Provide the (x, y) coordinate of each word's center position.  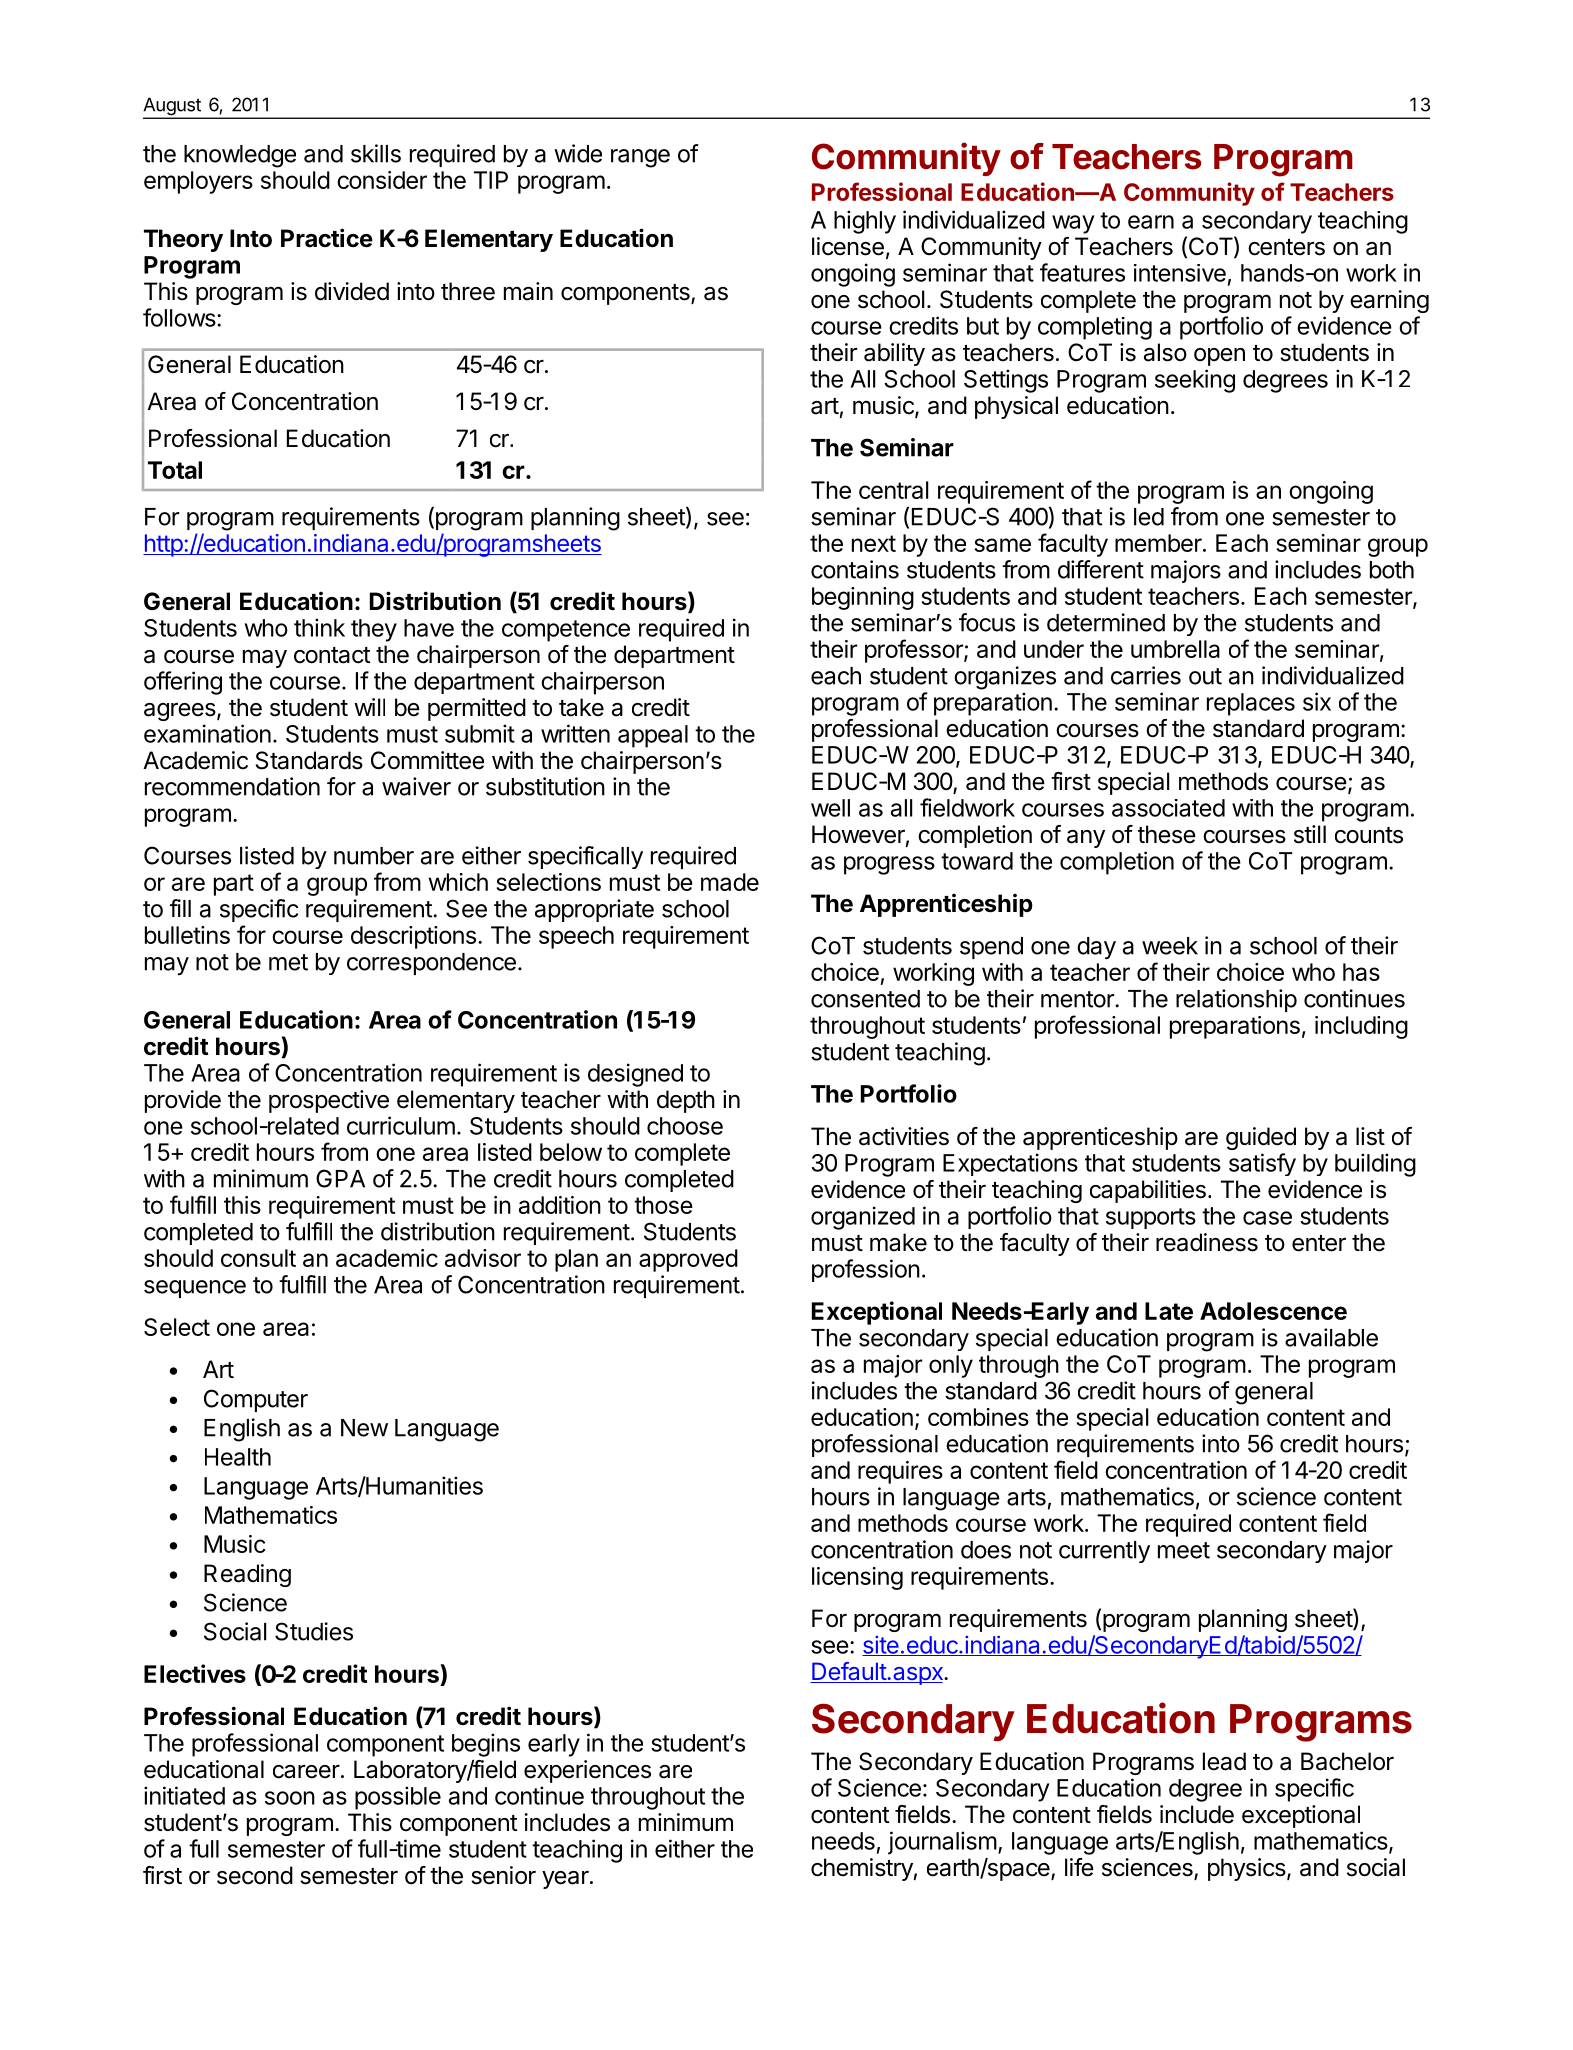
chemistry (862, 1869)
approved (688, 1260)
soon (290, 1798)
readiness (1207, 1242)
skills (376, 153)
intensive (1180, 273)
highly (865, 222)
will (369, 707)
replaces (1251, 704)
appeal (653, 736)
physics (1247, 1869)
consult (258, 1258)
